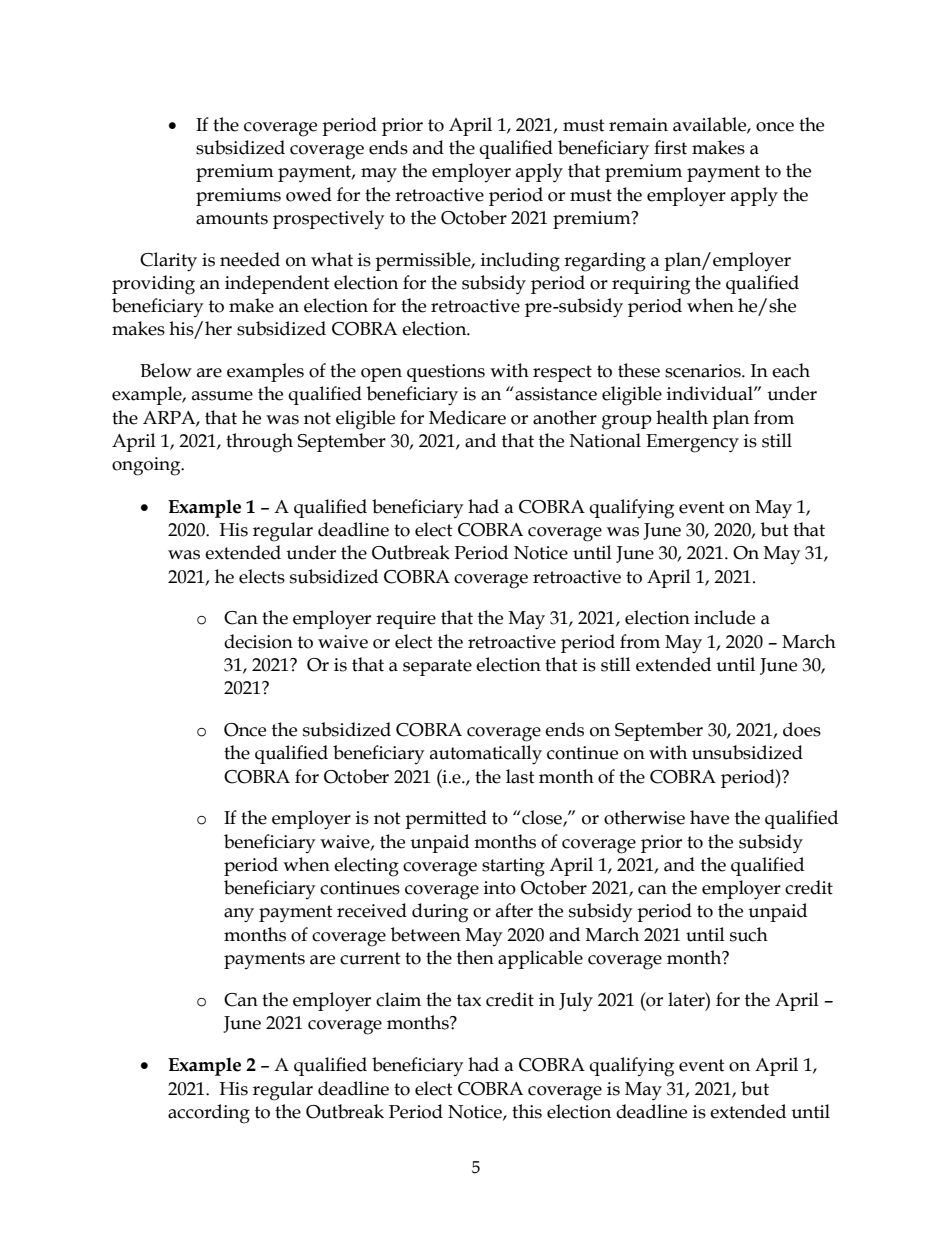  What do you see at coordinates (239, 915) in the screenshot?
I see `any` at bounding box center [239, 915].
